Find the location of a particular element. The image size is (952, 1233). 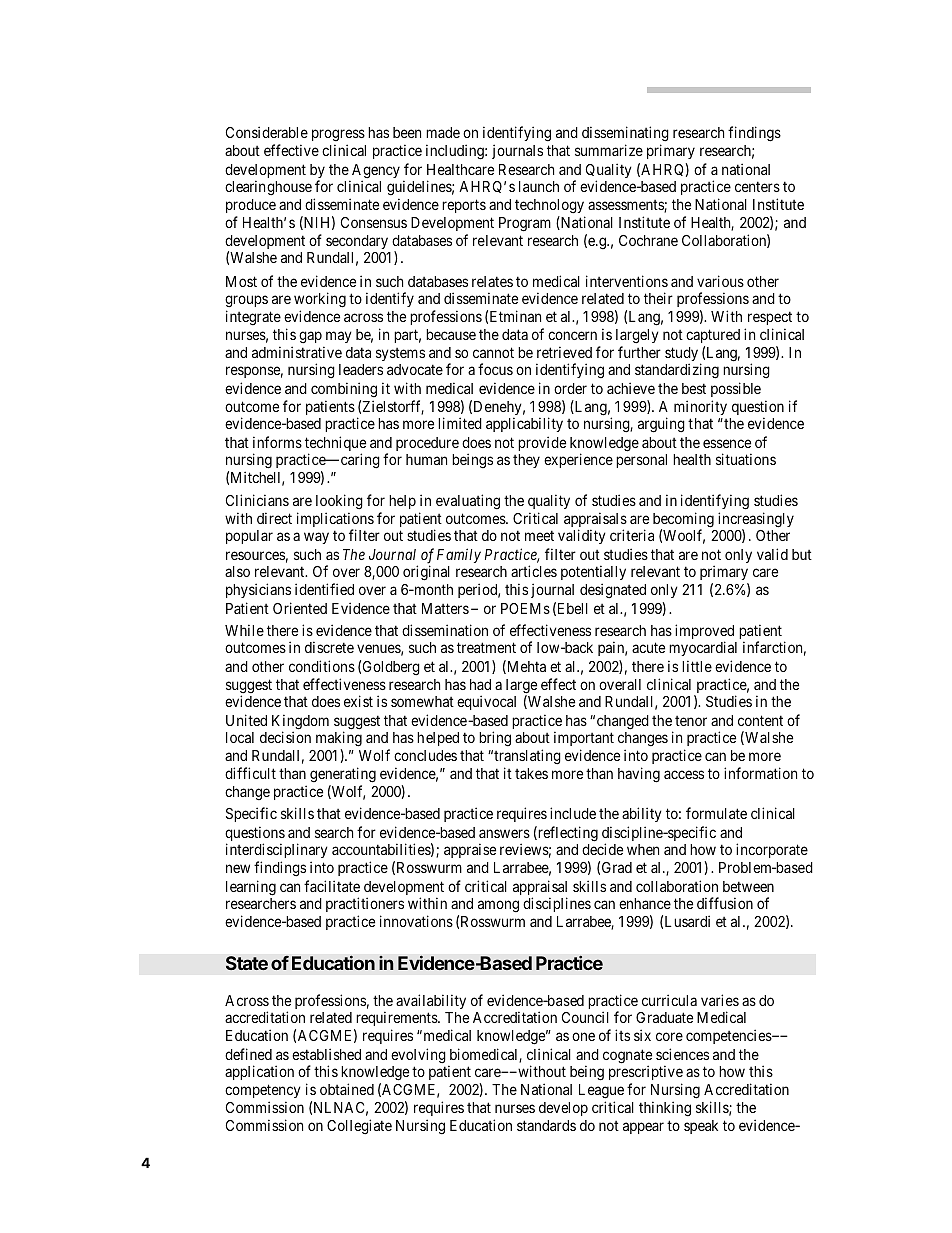

launch is located at coordinates (539, 186).
